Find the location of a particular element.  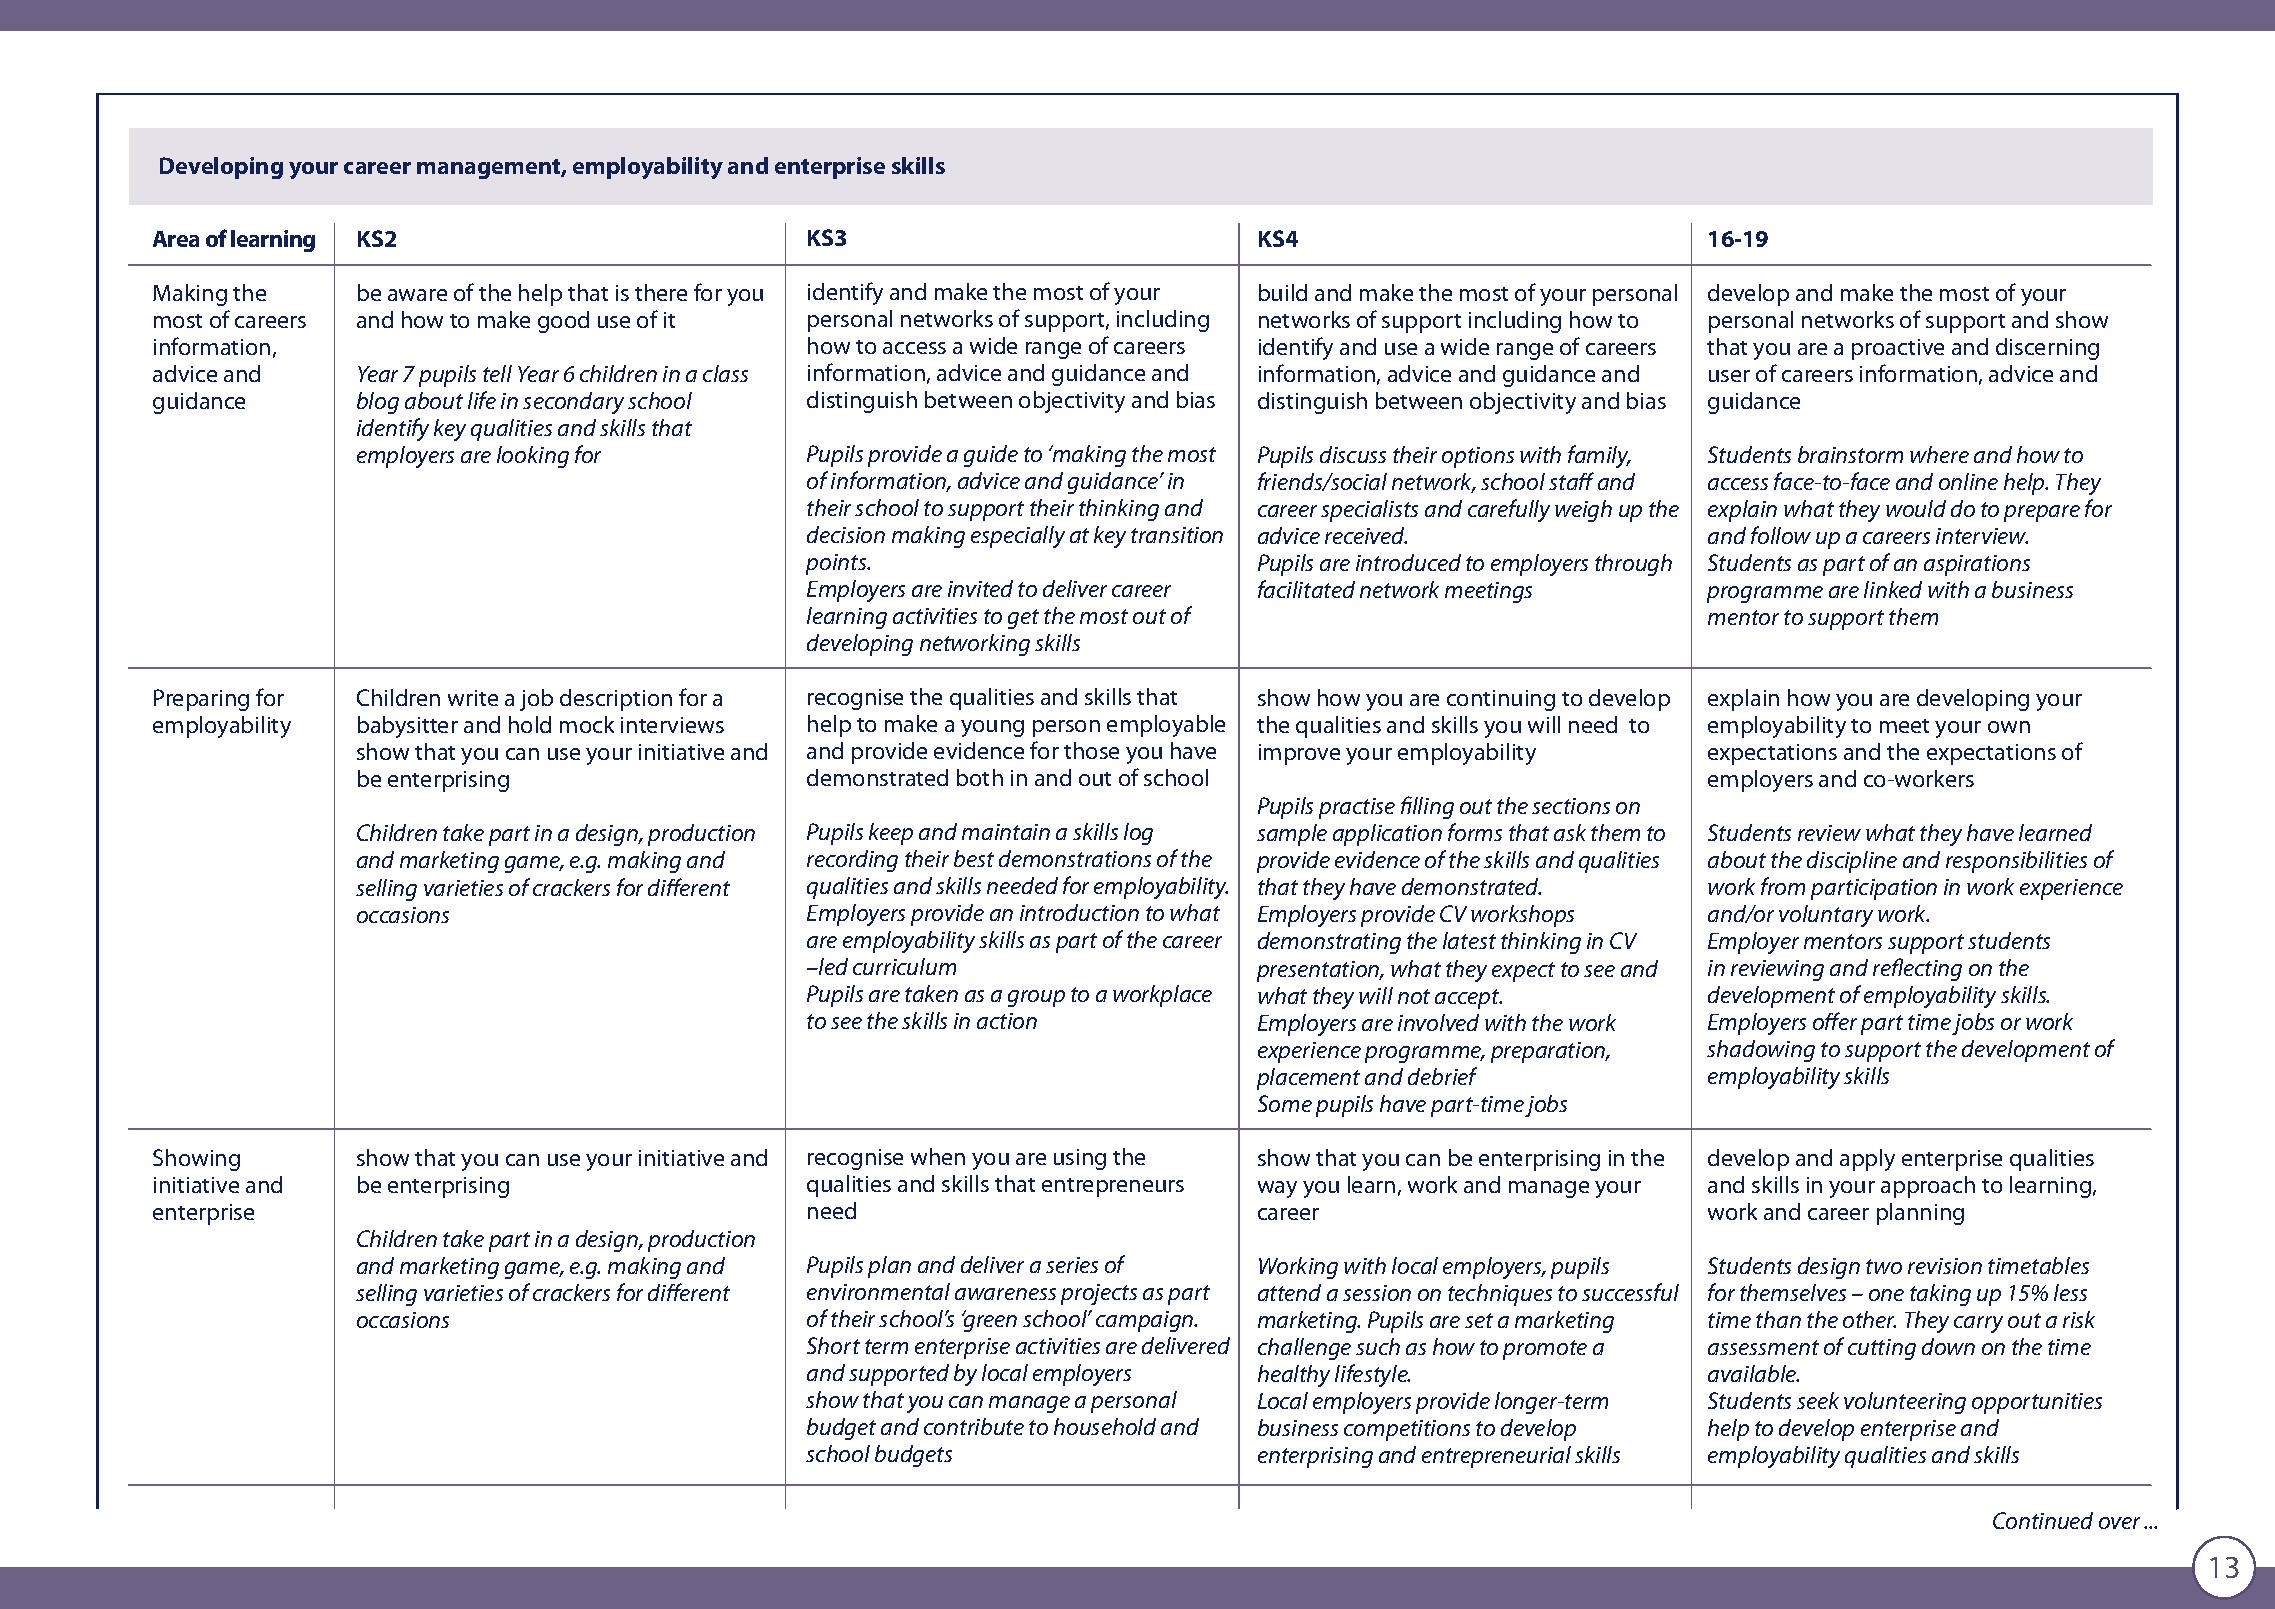

write is located at coordinates (473, 698).
